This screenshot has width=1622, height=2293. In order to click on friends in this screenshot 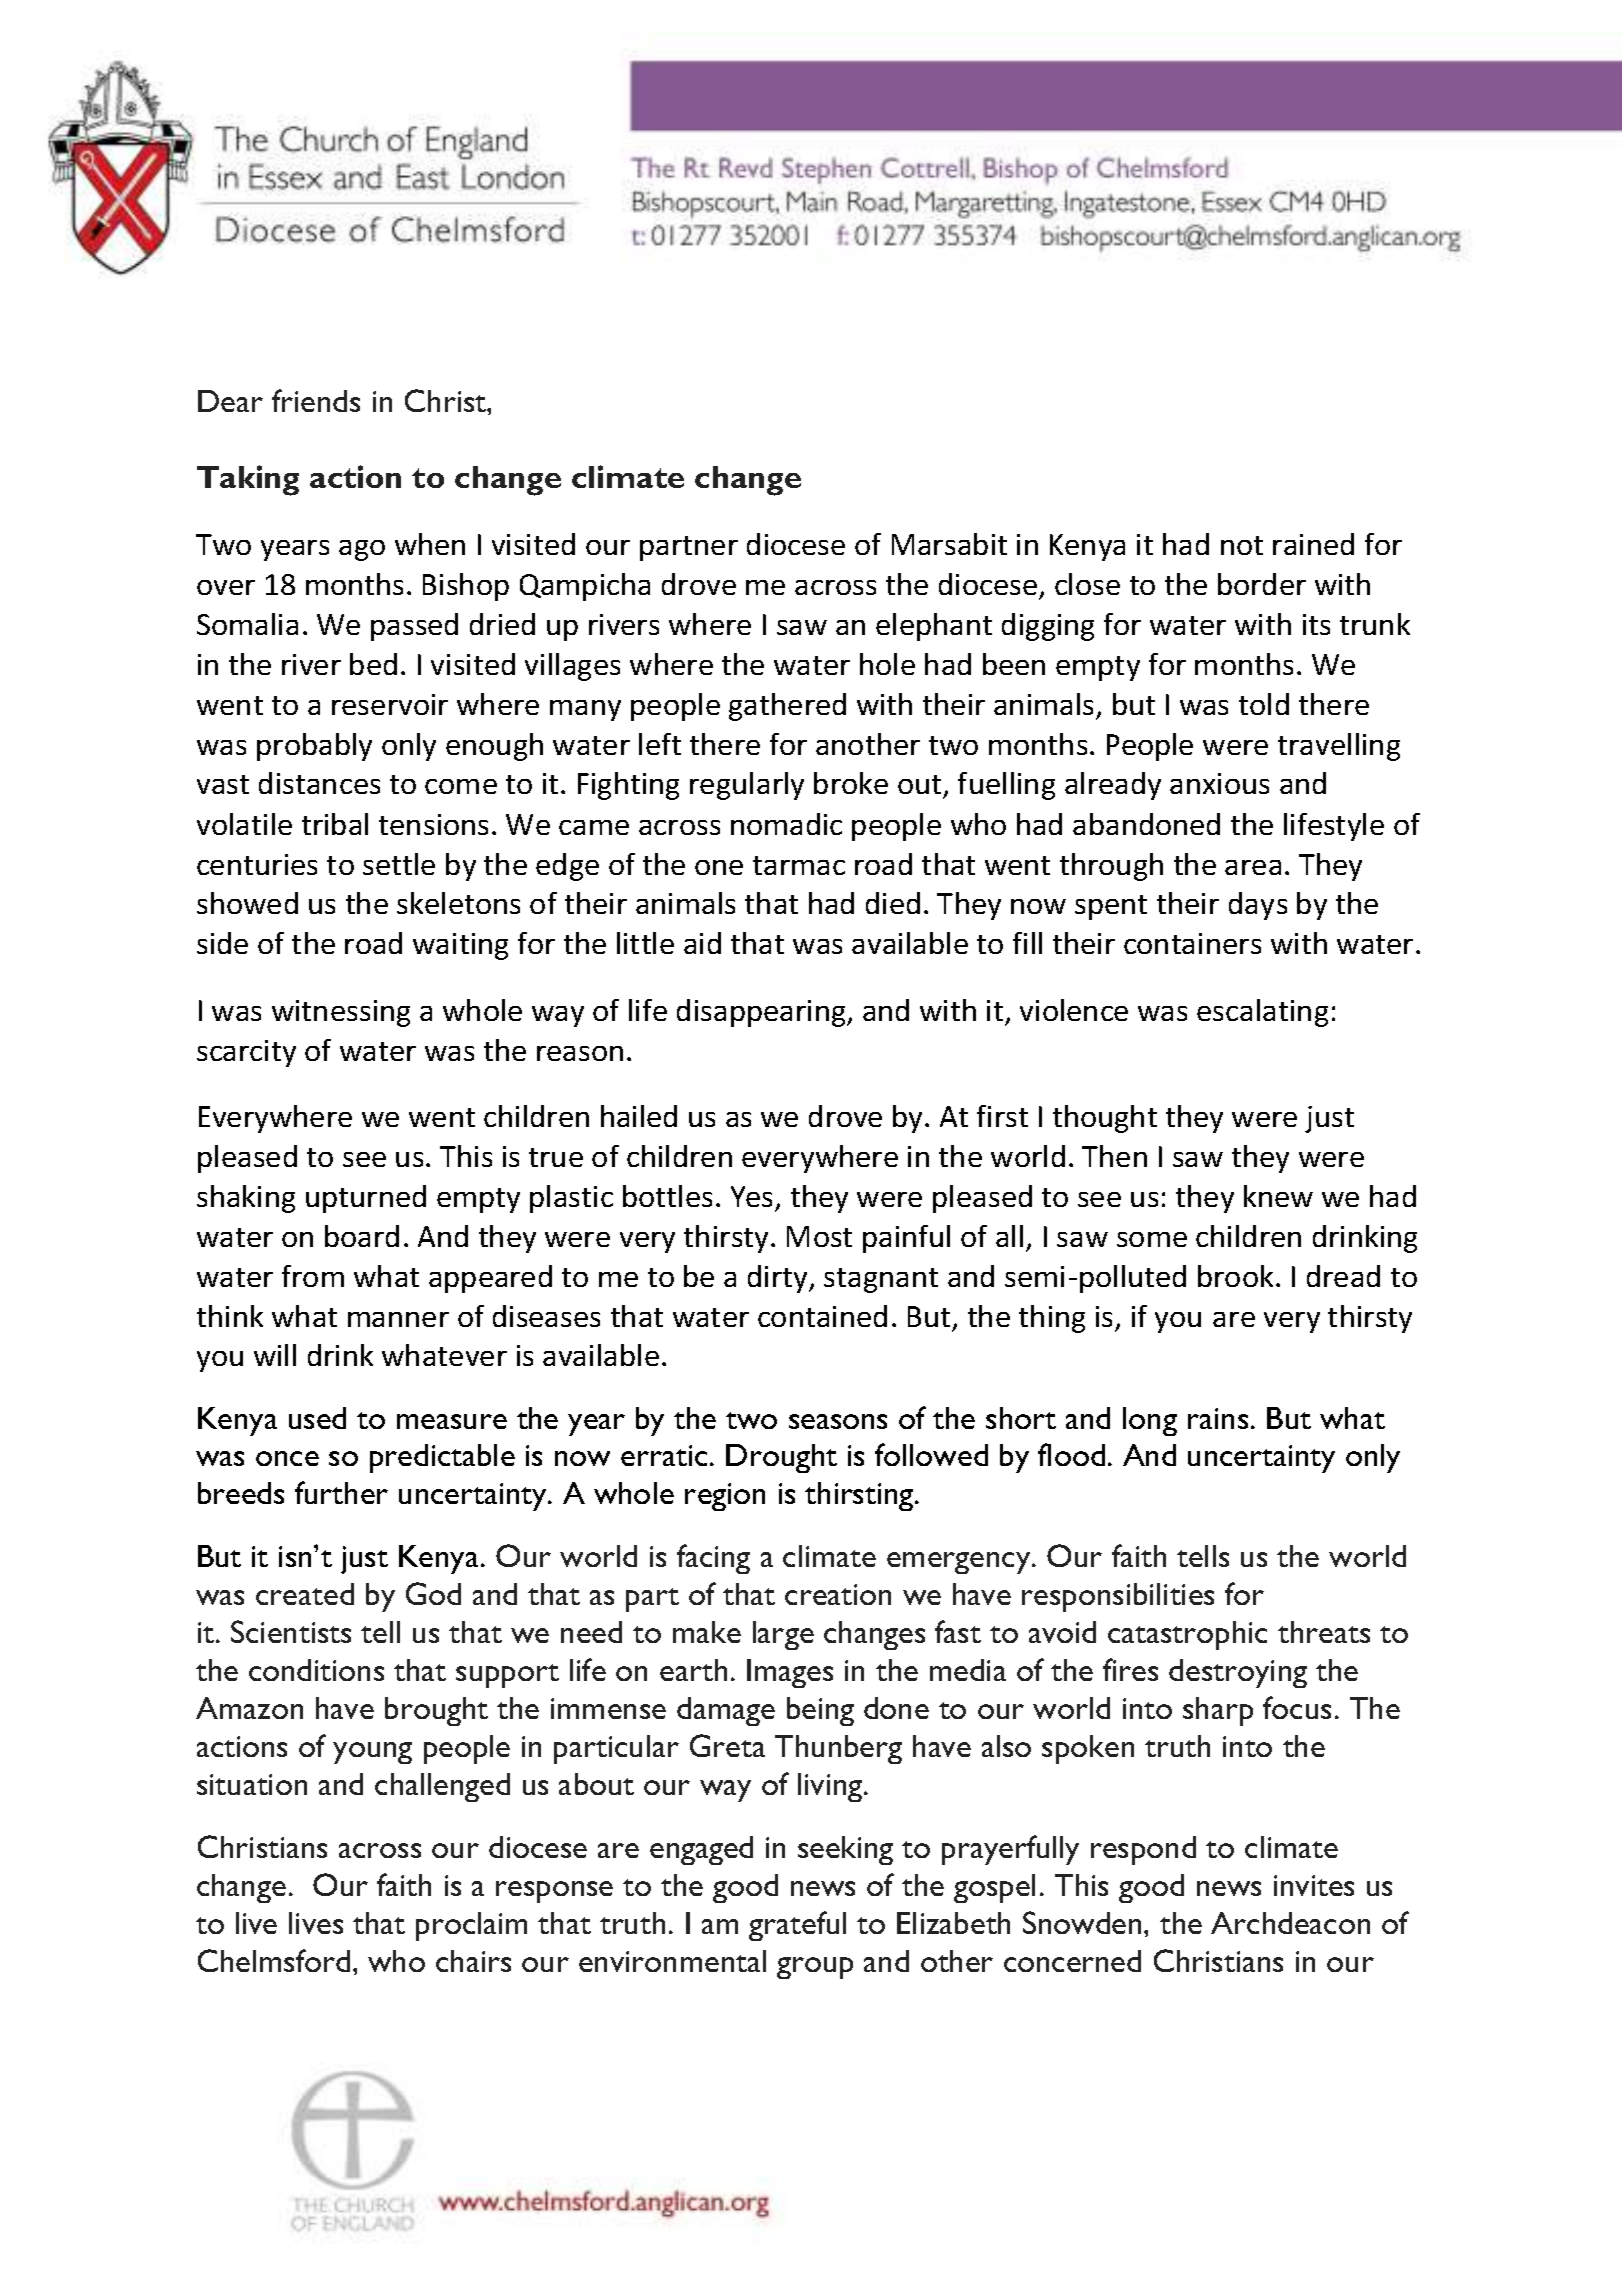, I will do `click(316, 400)`.
